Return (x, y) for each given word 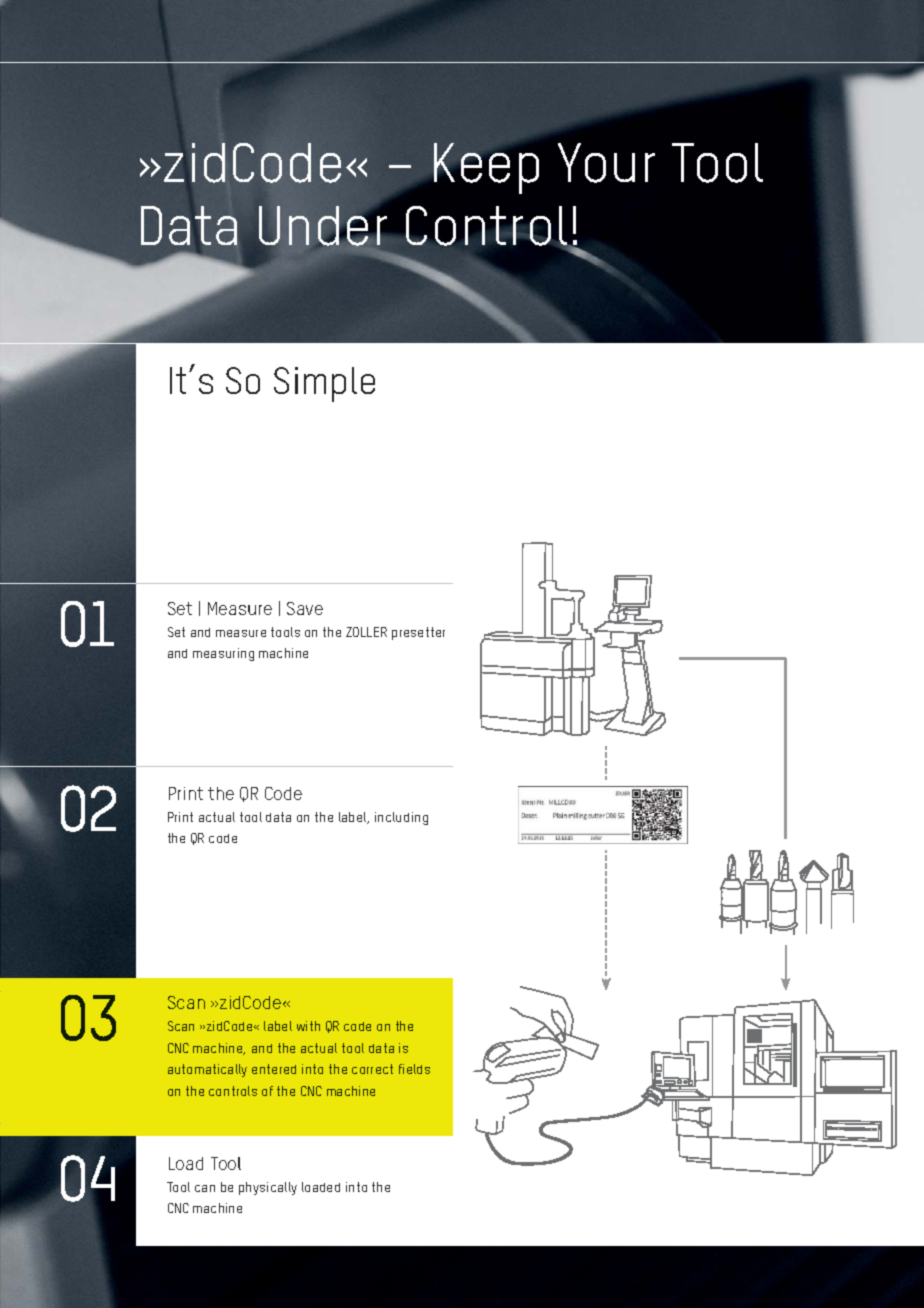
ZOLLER (366, 632)
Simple (324, 384)
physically (268, 1188)
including (401, 818)
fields (414, 1069)
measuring (223, 654)
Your (606, 163)
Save (305, 608)
